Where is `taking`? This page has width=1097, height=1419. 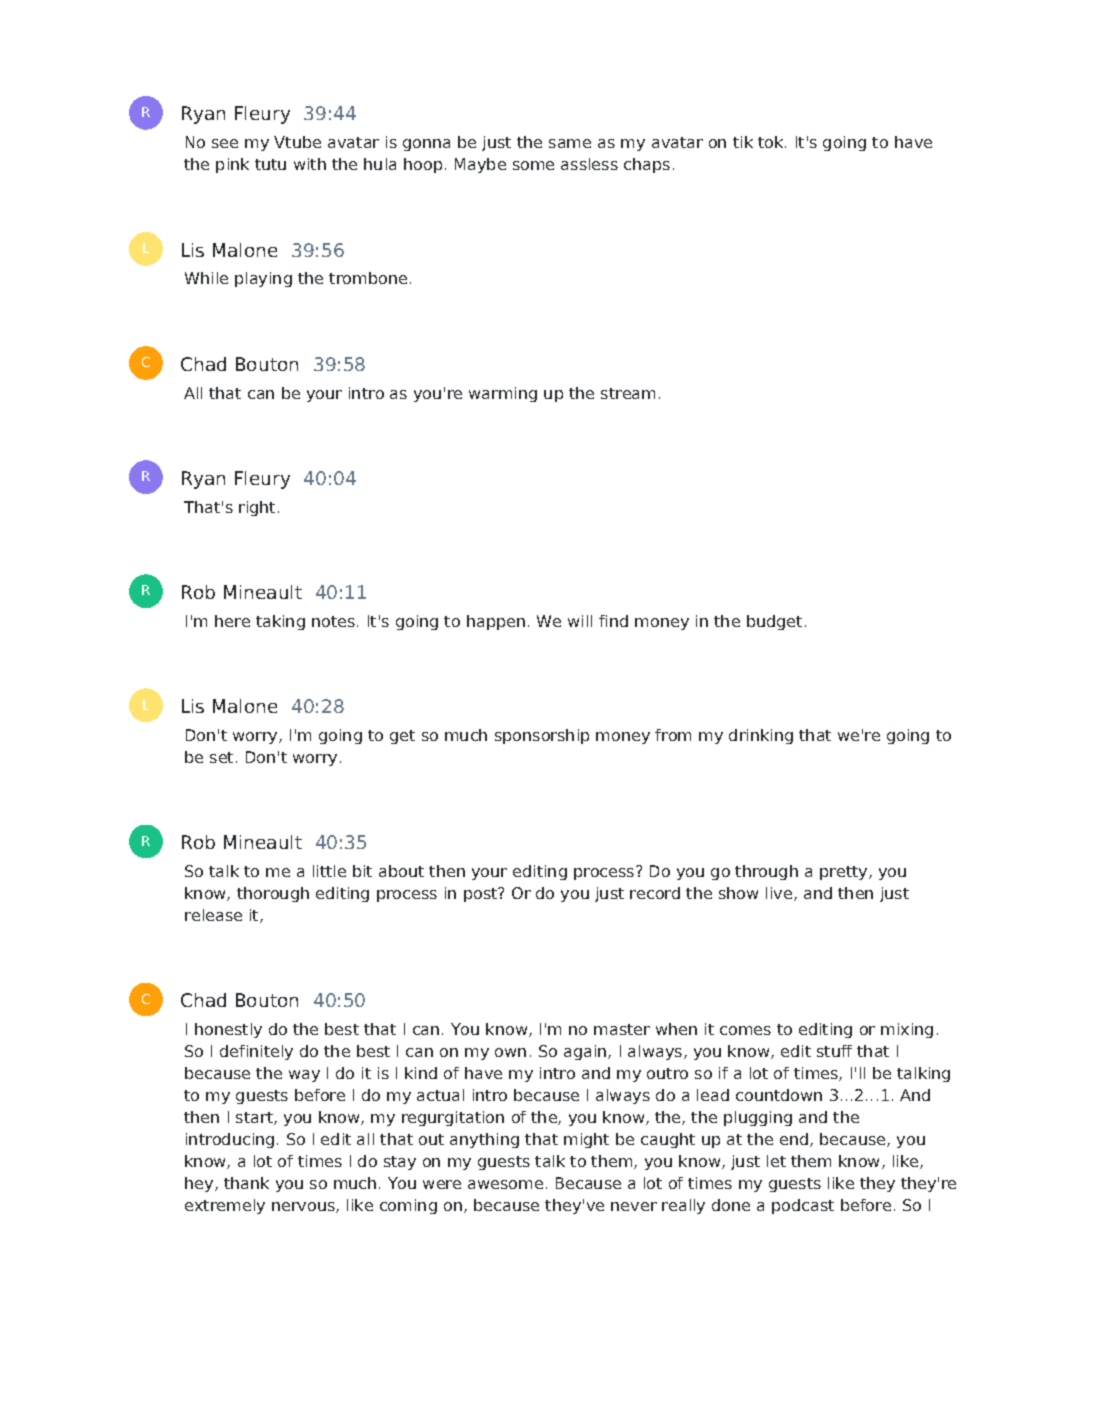
taking is located at coordinates (280, 622).
